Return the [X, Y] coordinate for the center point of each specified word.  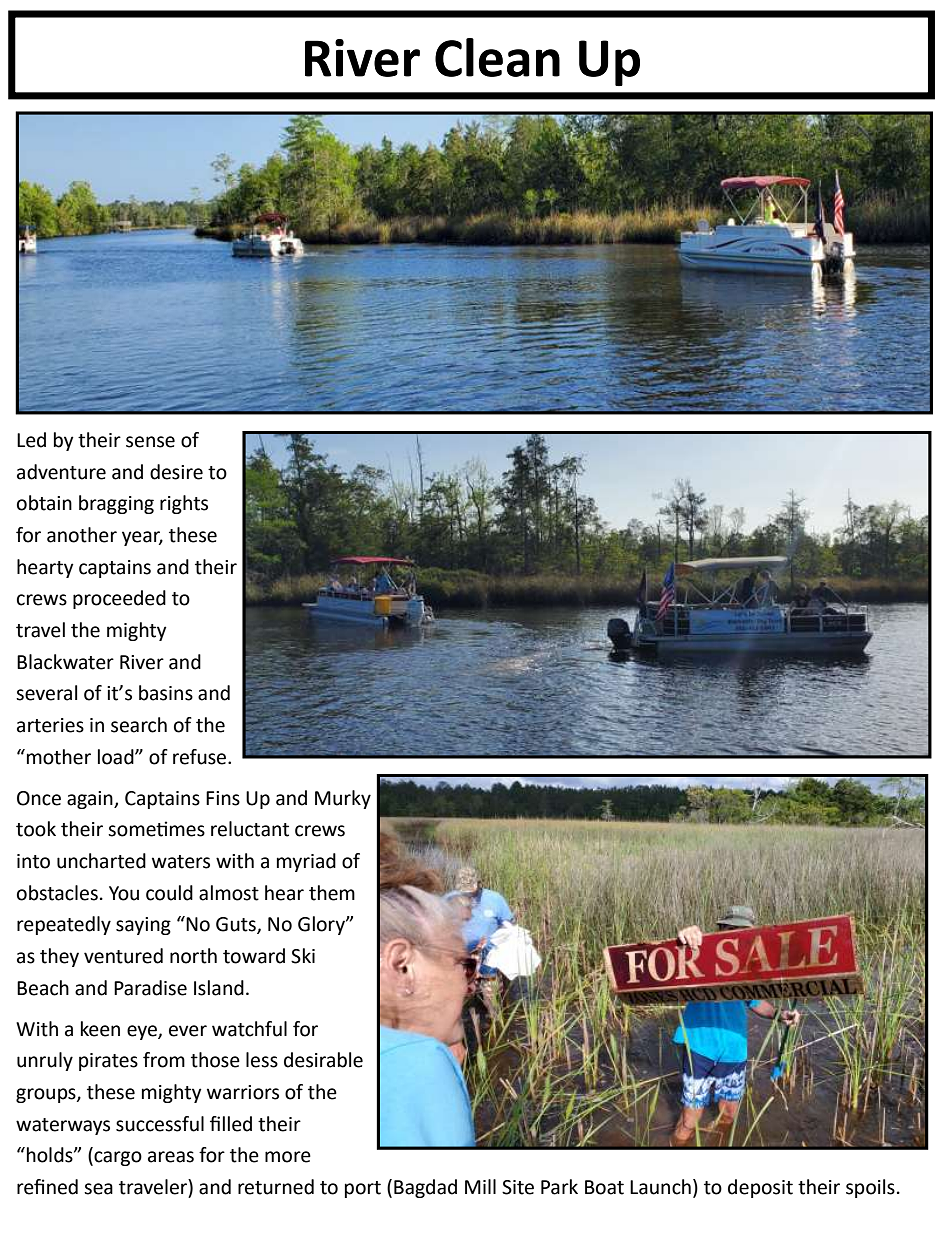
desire [176, 472]
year [142, 538]
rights [184, 504]
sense [150, 442]
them [332, 893]
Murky [343, 799]
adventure [61, 472]
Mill [480, 1186]
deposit [760, 1188]
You [124, 893]
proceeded [119, 599]
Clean [497, 57]
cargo [117, 1158]
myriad [306, 862]
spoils [870, 1188]
